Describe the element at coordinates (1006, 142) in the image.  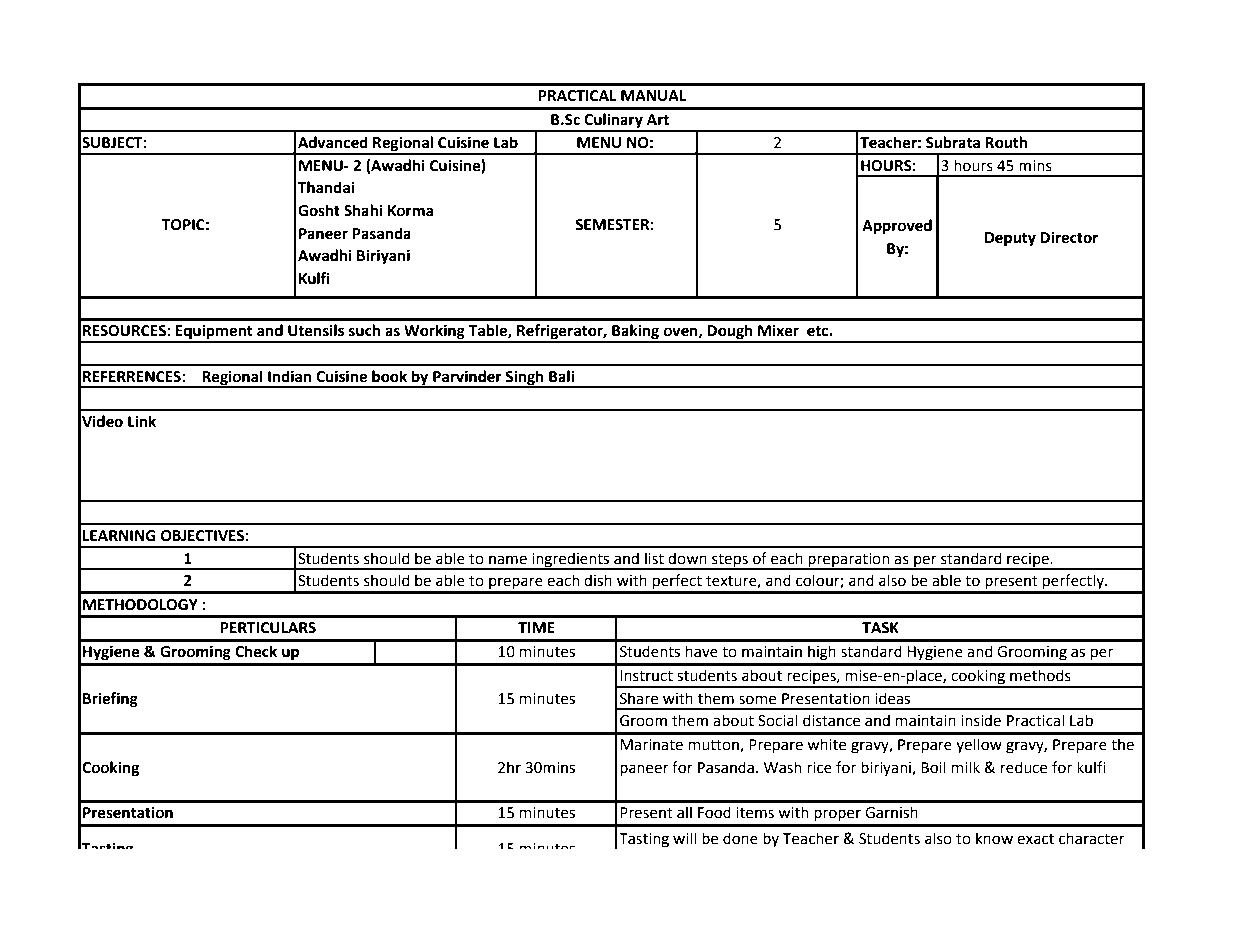
I see `Routh` at that location.
